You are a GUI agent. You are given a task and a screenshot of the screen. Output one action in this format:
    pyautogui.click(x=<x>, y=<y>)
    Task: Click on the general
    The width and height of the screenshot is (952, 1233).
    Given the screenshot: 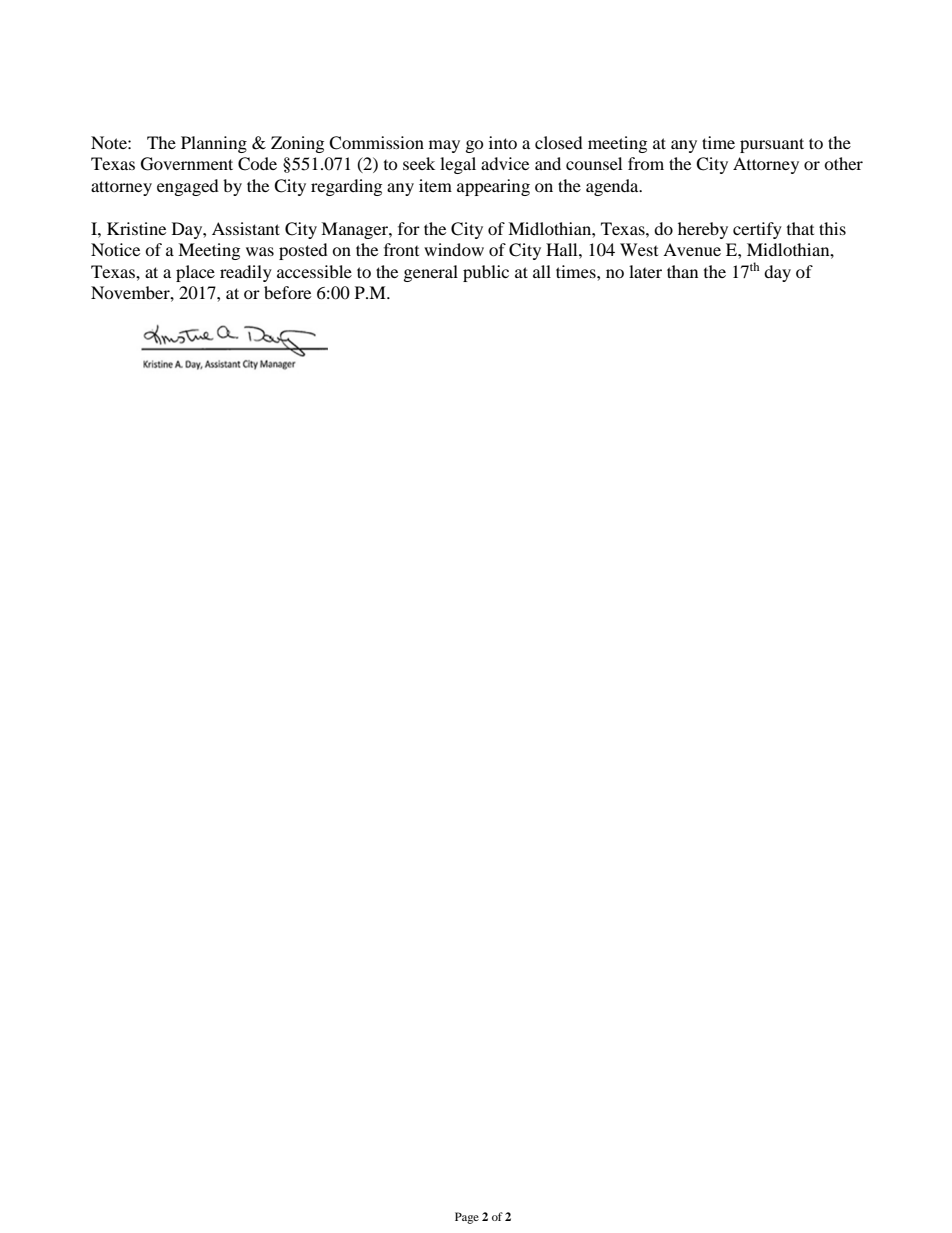 What is the action you would take?
    pyautogui.click(x=431, y=273)
